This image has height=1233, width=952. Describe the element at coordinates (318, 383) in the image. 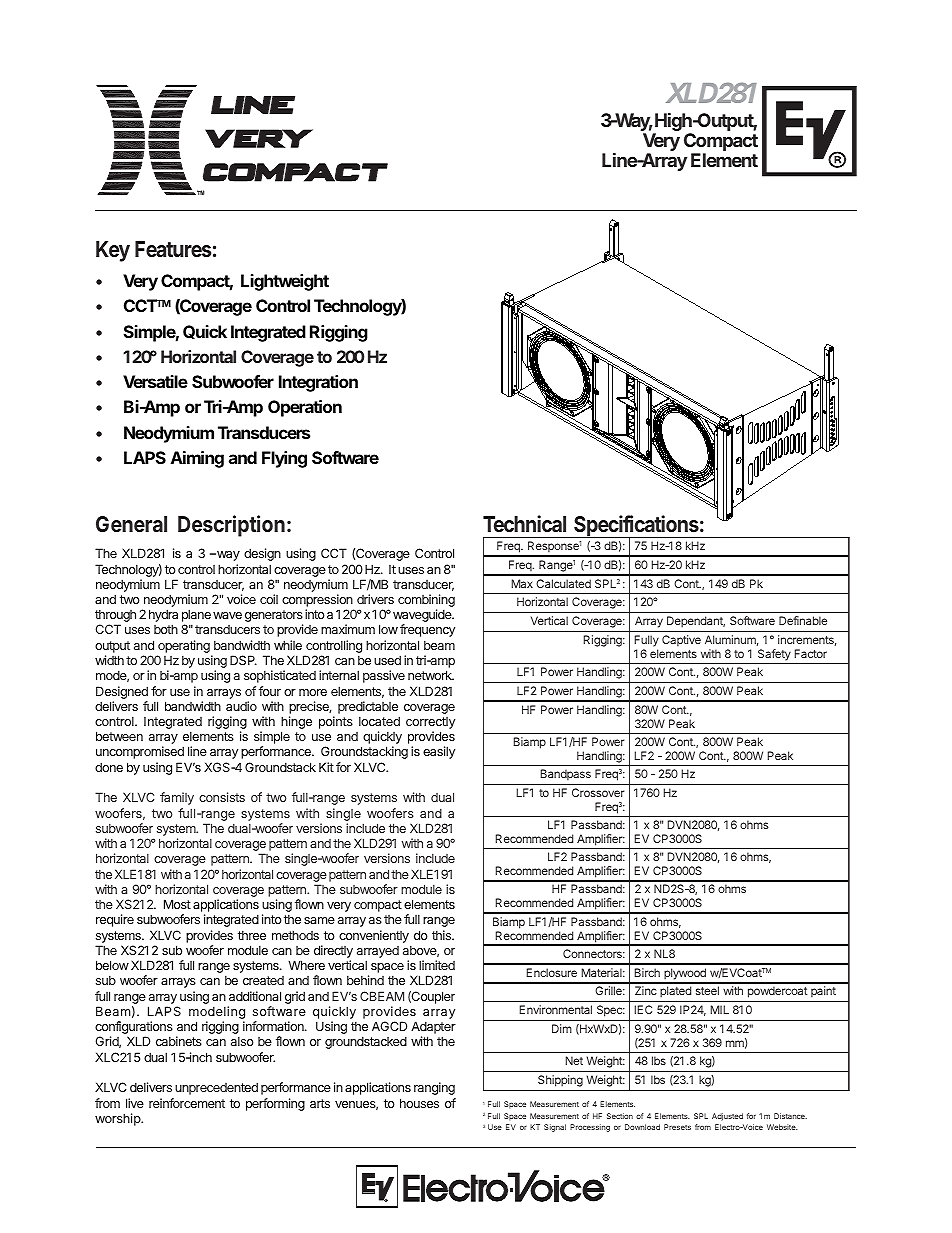

I see `Integration` at that location.
